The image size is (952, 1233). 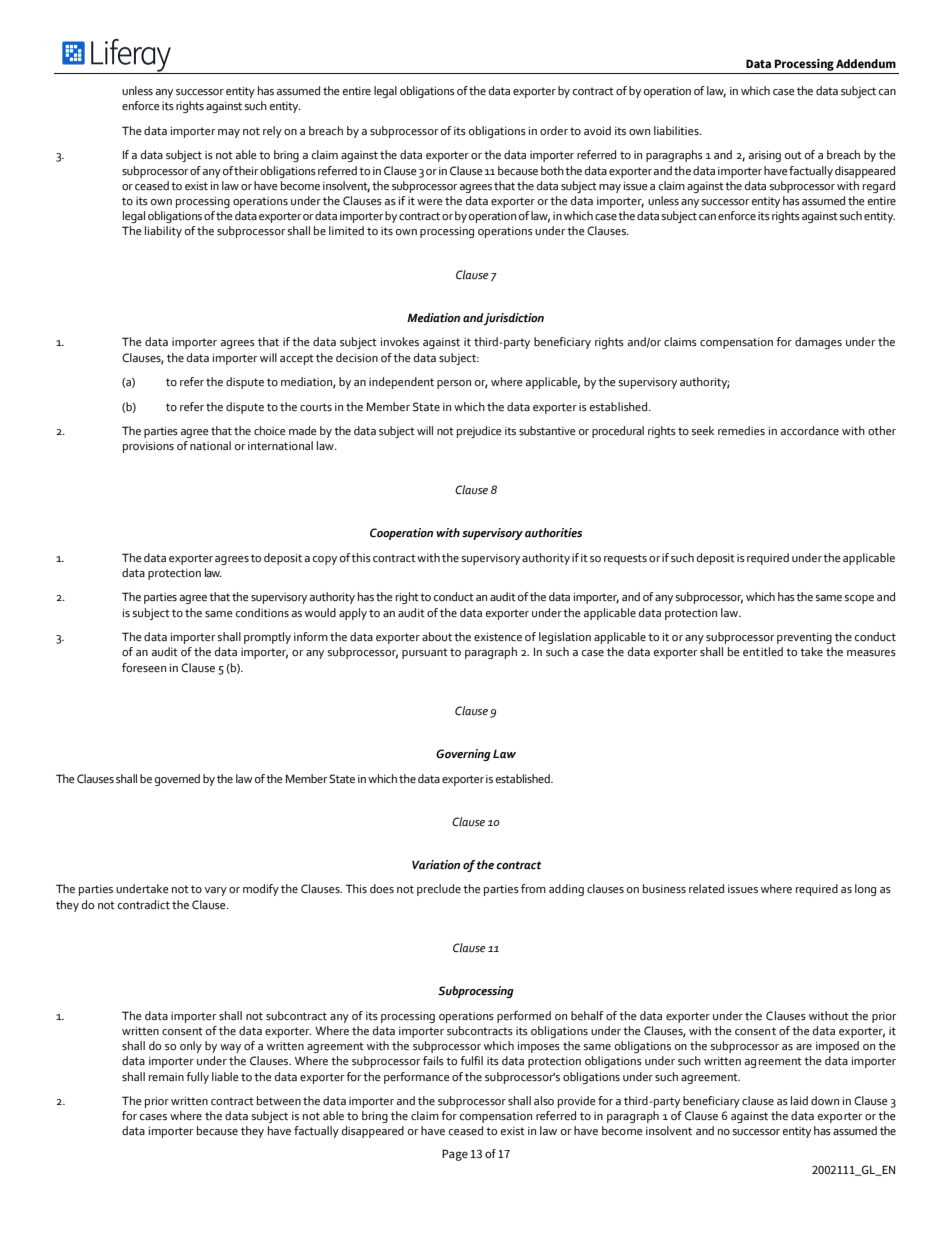 What do you see at coordinates (544, 1100) in the screenshot?
I see `also` at bounding box center [544, 1100].
